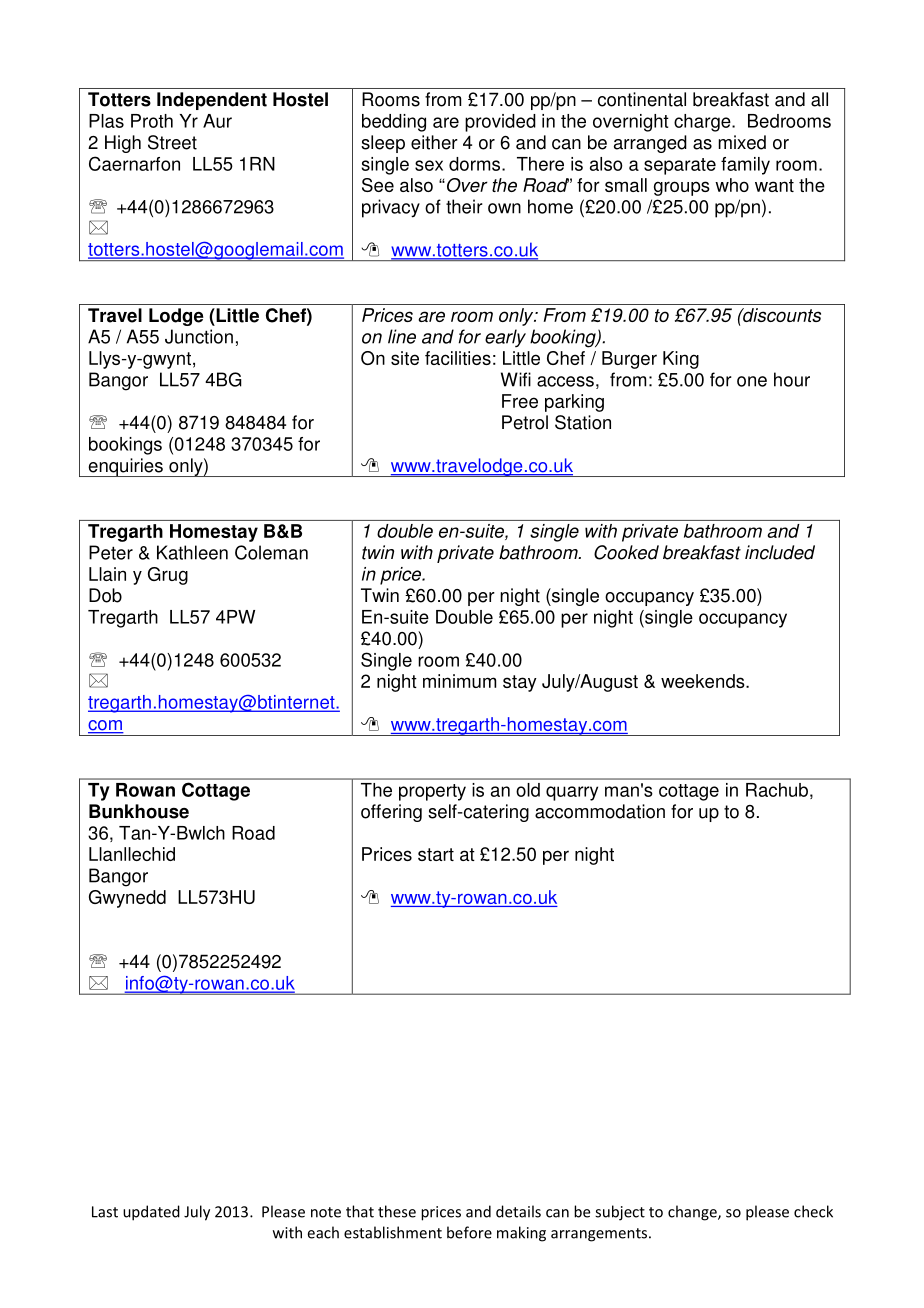 The height and width of the document is (1308, 924). Describe the element at coordinates (151, 1213) in the document. I see `updated` at that location.
